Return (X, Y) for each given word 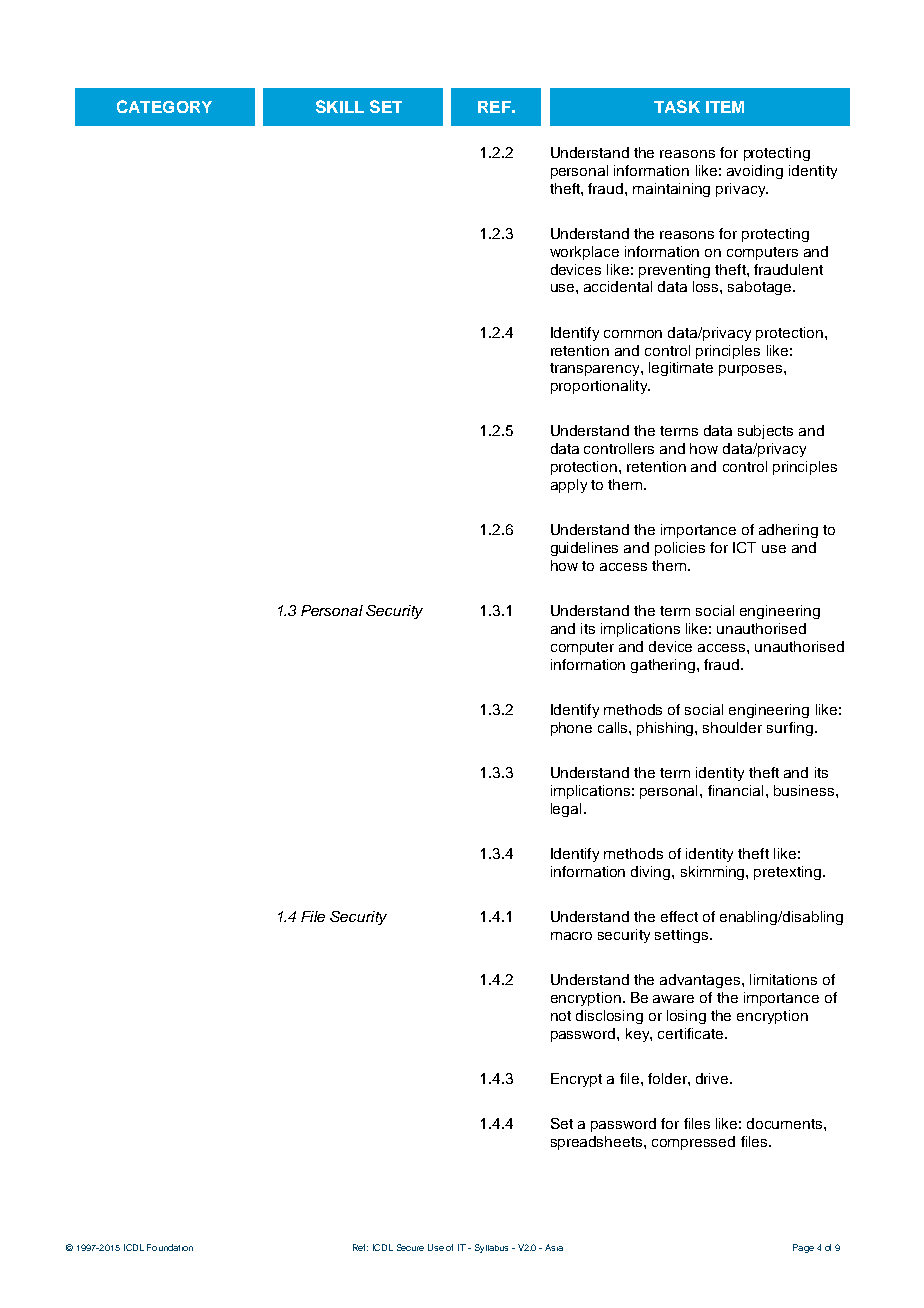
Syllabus (491, 1248)
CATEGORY (164, 106)
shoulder (732, 727)
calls (614, 727)
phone (571, 729)
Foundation (170, 1247)
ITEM (725, 107)
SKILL (340, 106)
